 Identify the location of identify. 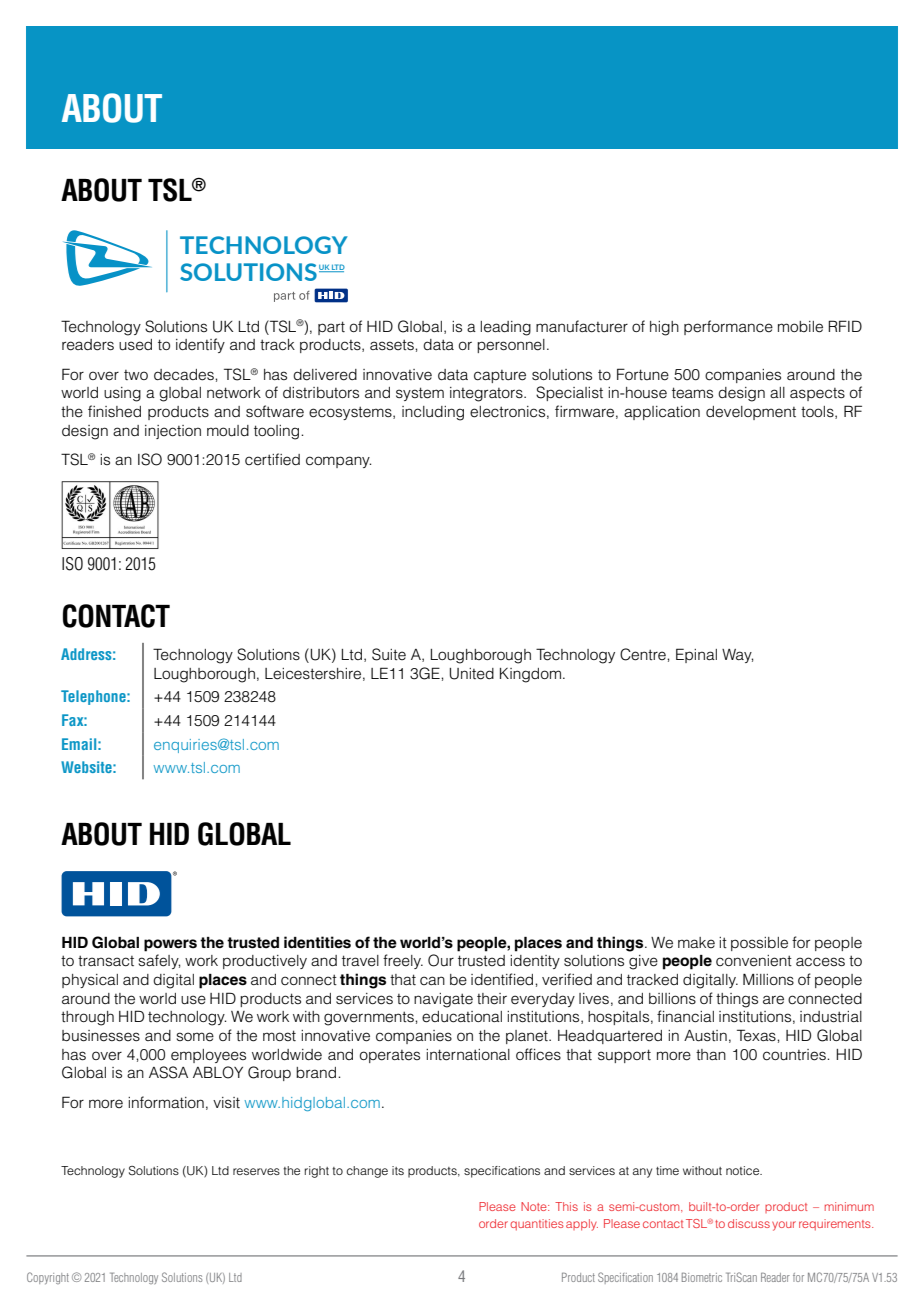
(200, 345).
